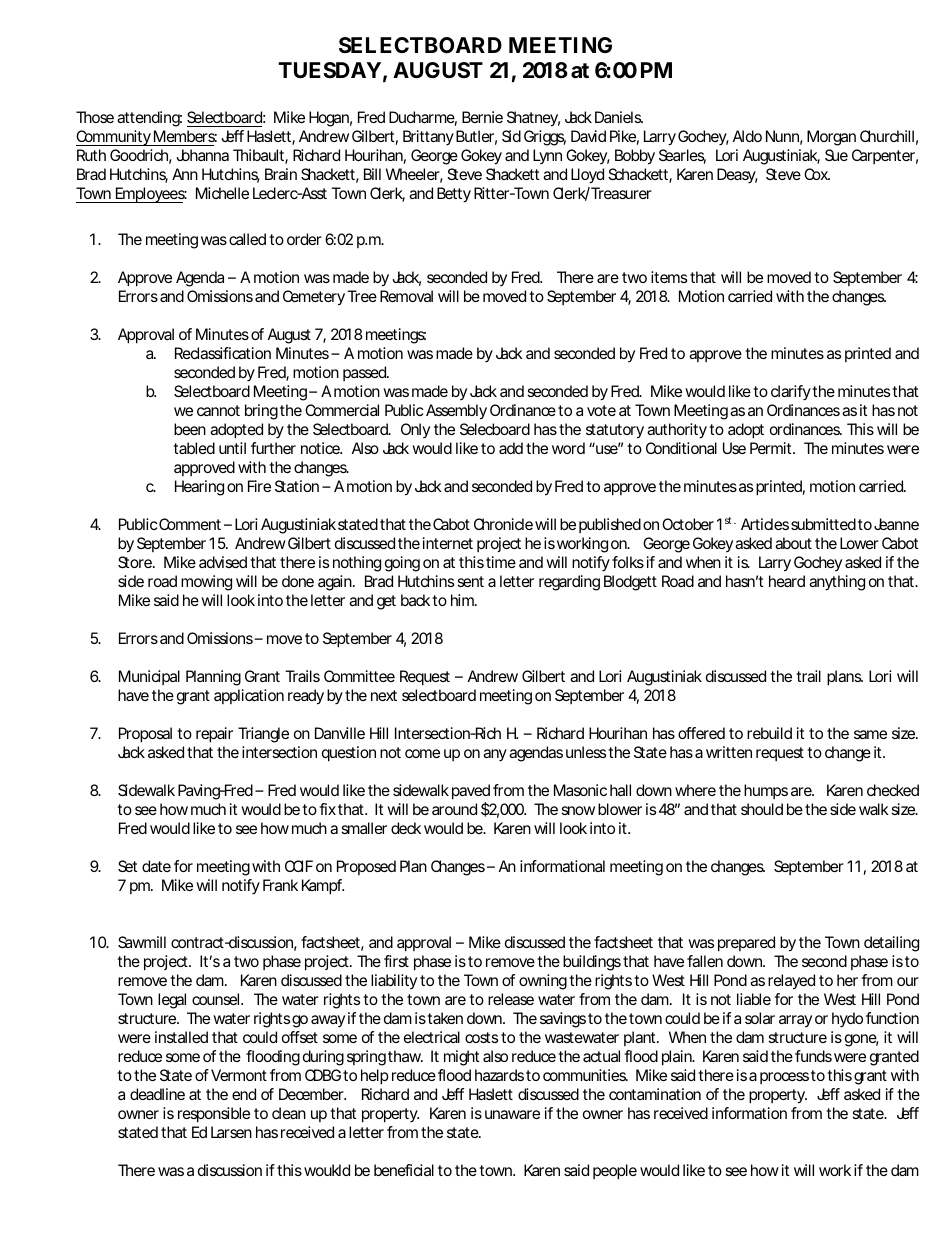  What do you see at coordinates (482, 117) in the screenshot?
I see `Bernie` at bounding box center [482, 117].
